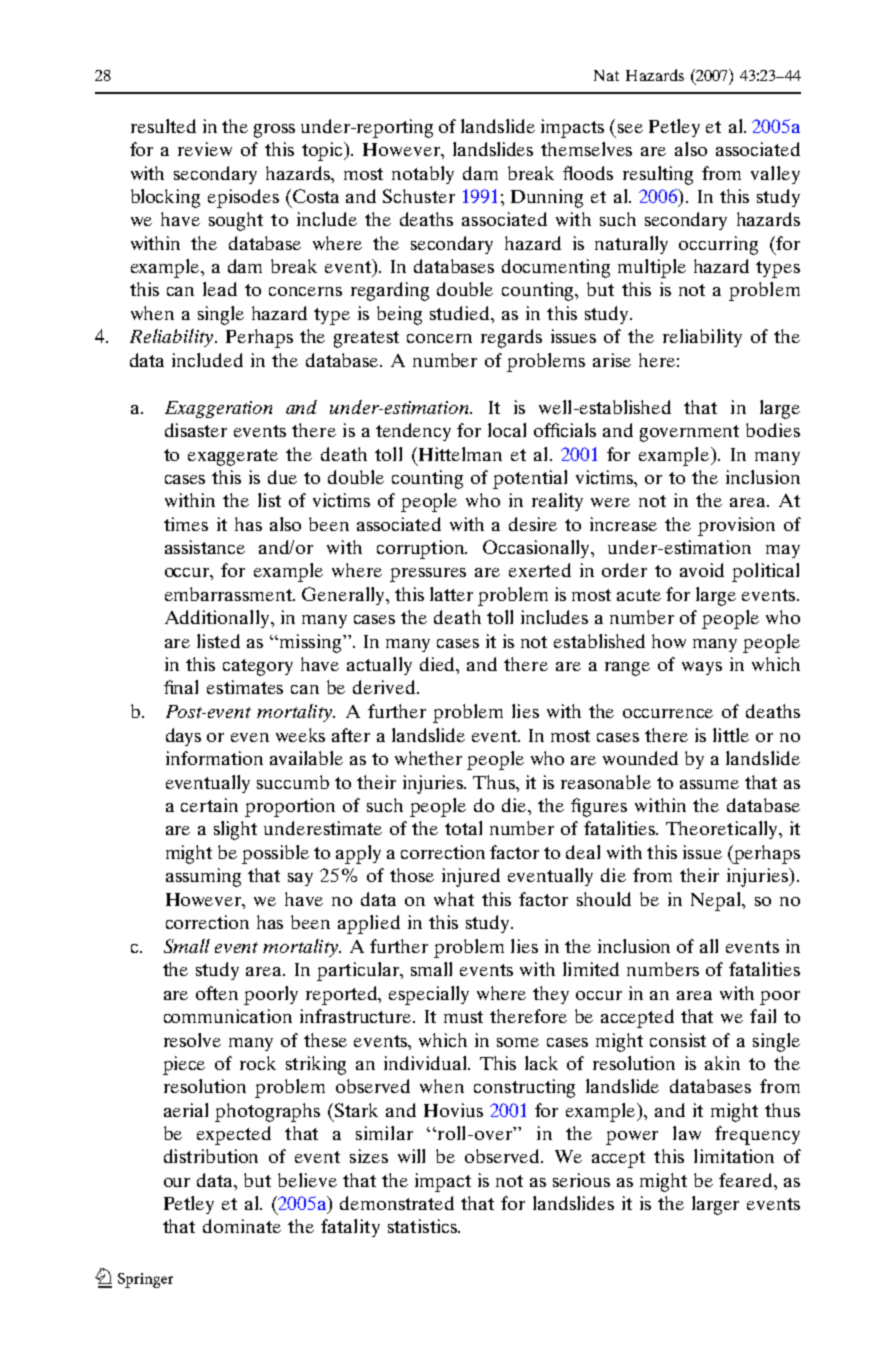  Describe the element at coordinates (245, 687) in the document. I see `estimates` at that location.
